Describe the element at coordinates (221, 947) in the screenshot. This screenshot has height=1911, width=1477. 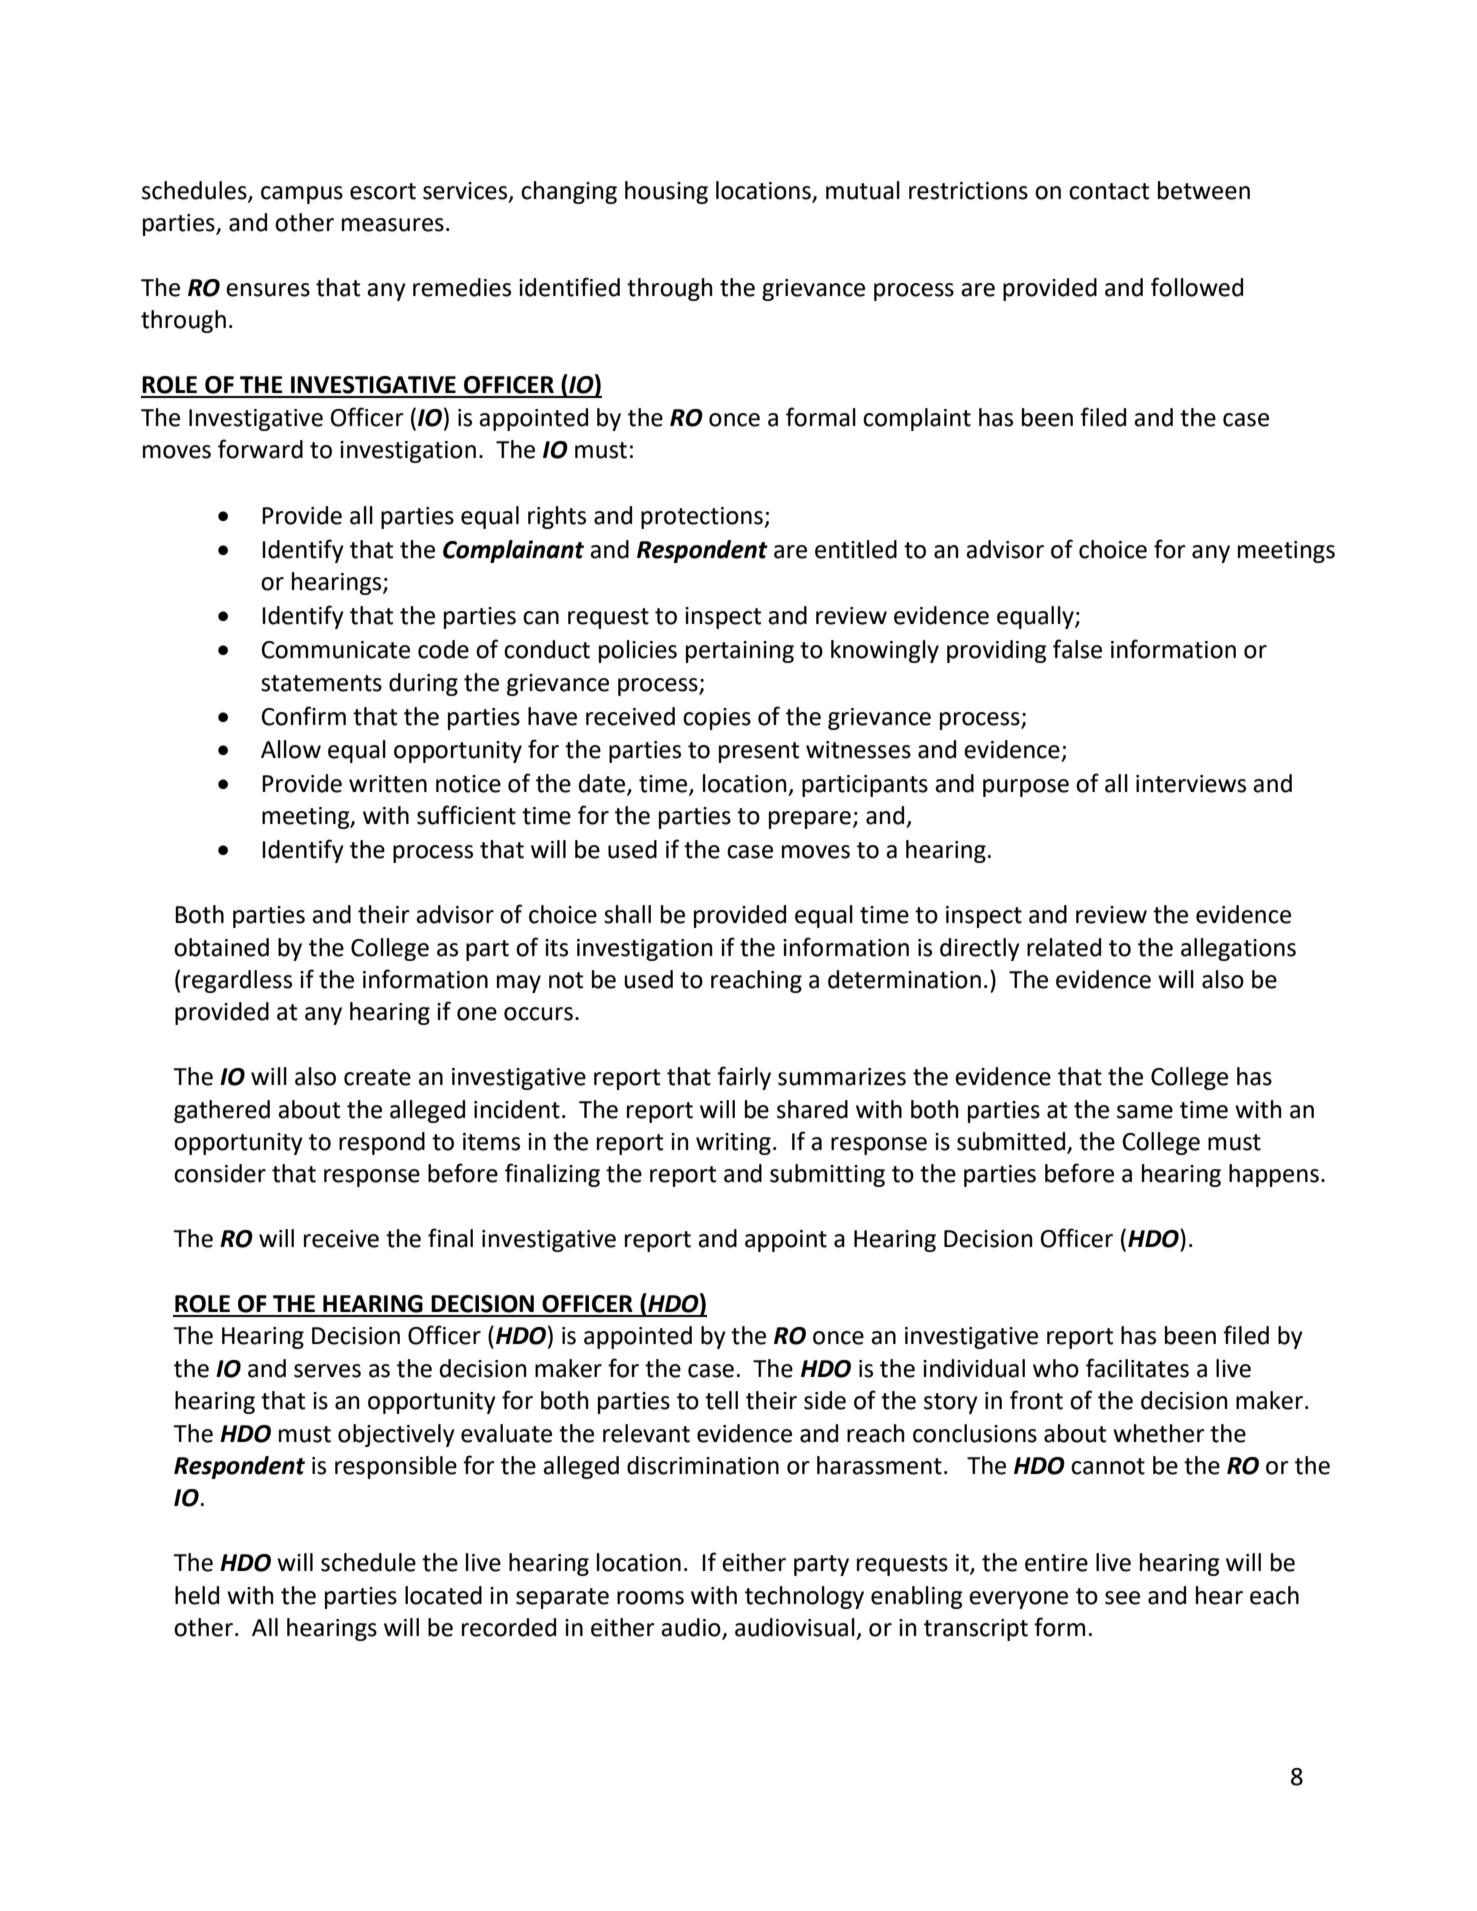
I see `obtained` at that location.
